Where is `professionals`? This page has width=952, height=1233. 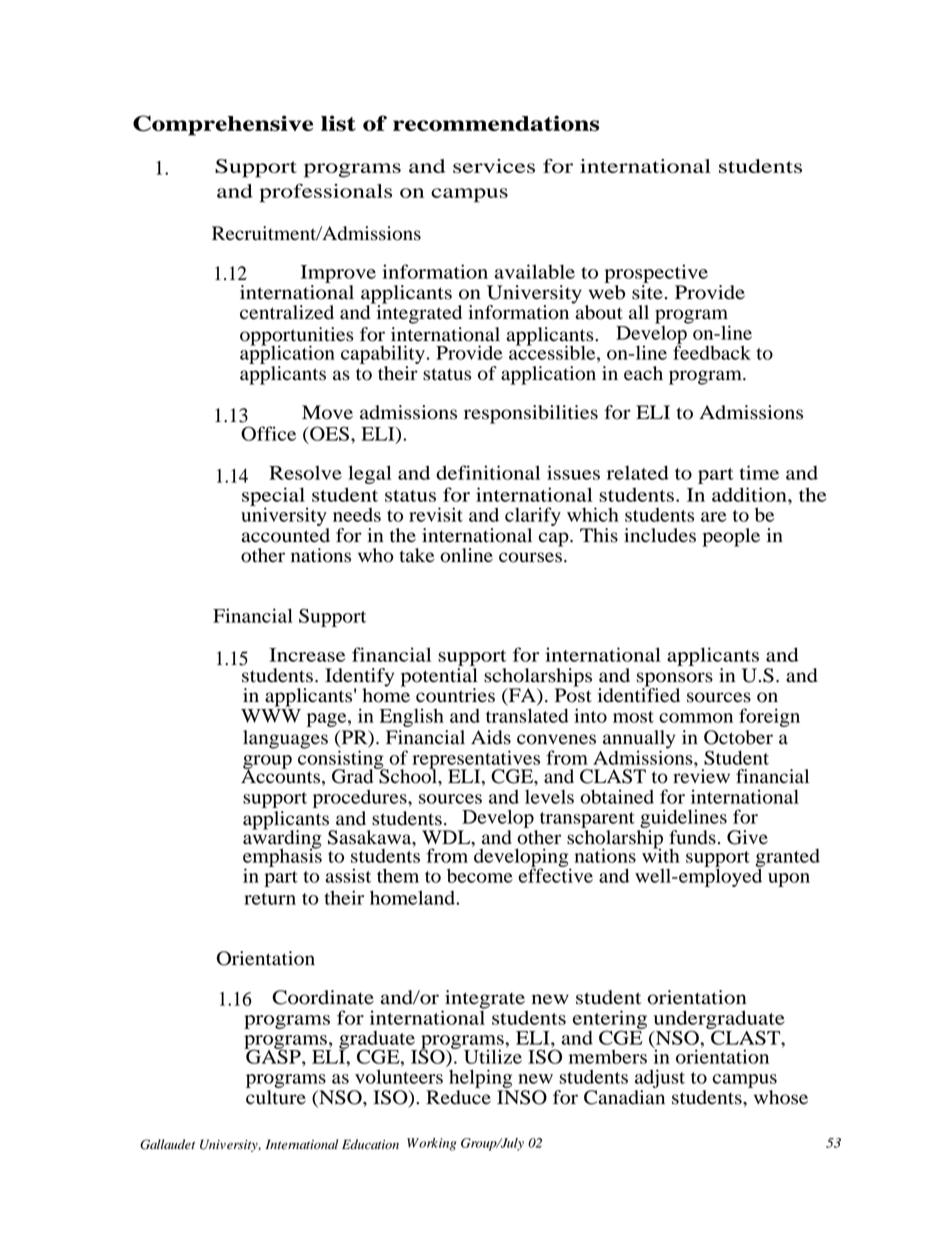
professionals is located at coordinates (326, 193).
